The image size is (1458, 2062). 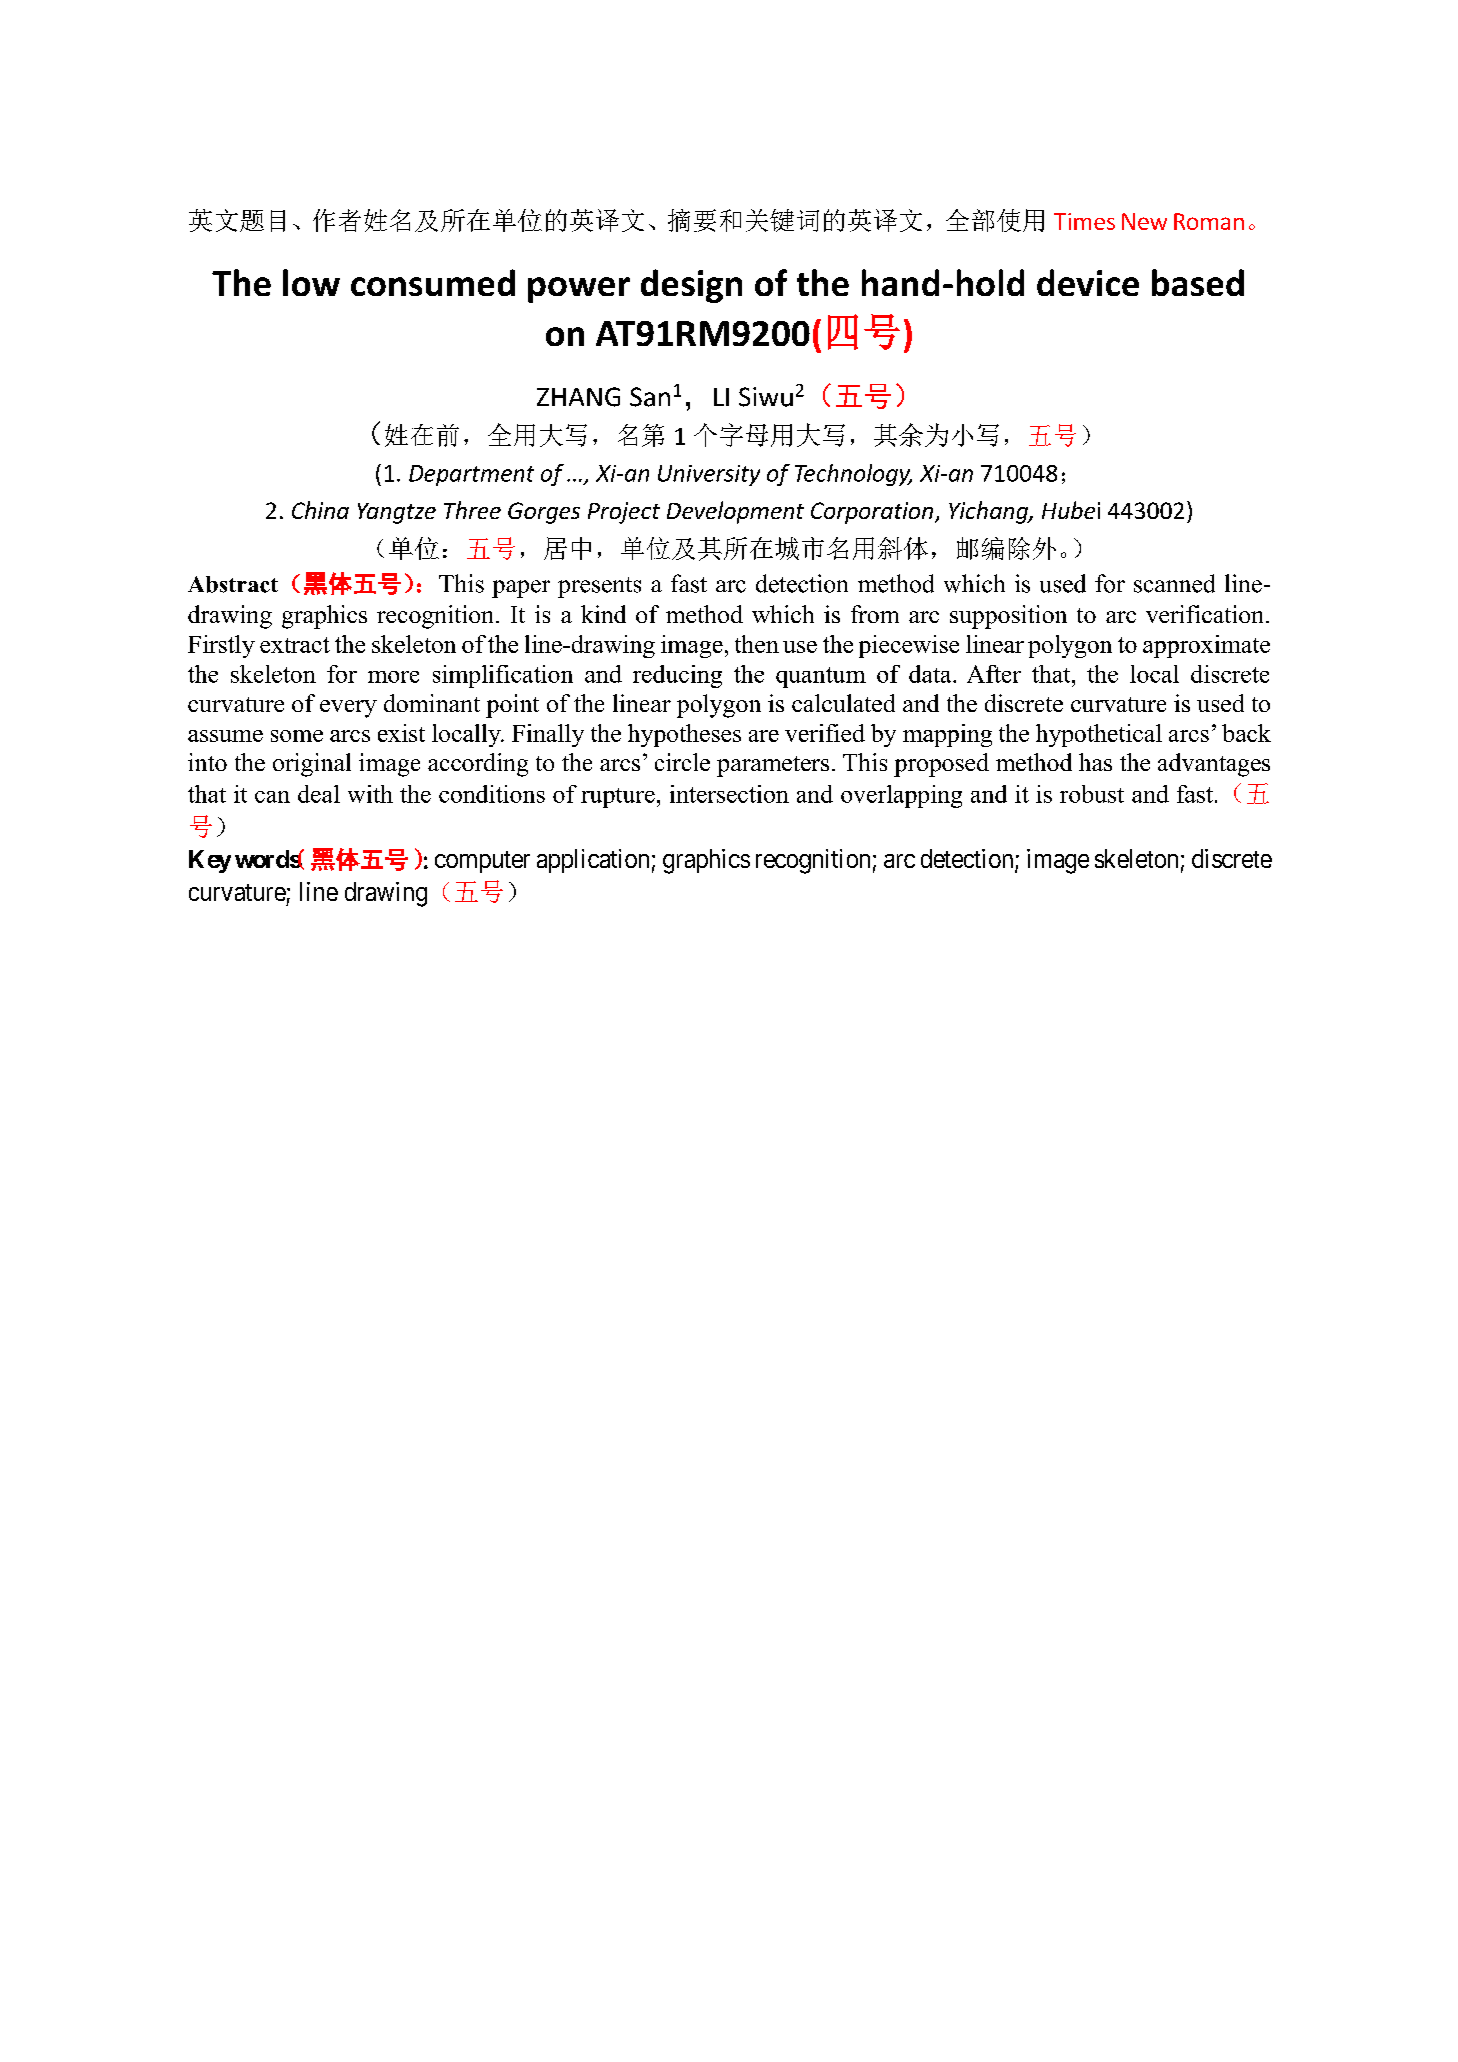 What do you see at coordinates (709, 475) in the screenshot?
I see `University` at bounding box center [709, 475].
